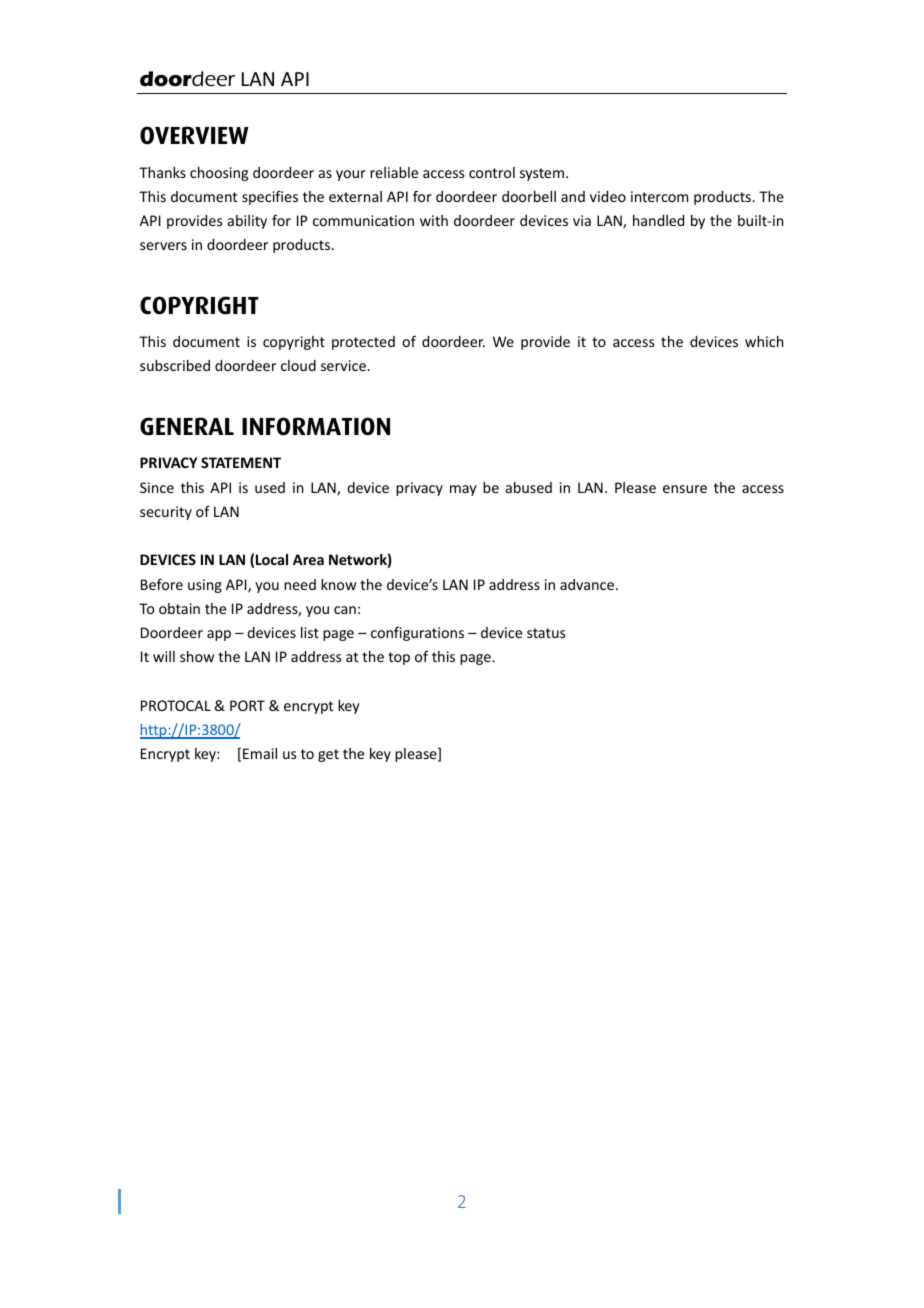 The image size is (924, 1308). What do you see at coordinates (260, 753) in the image?
I see `Email` at bounding box center [260, 753].
